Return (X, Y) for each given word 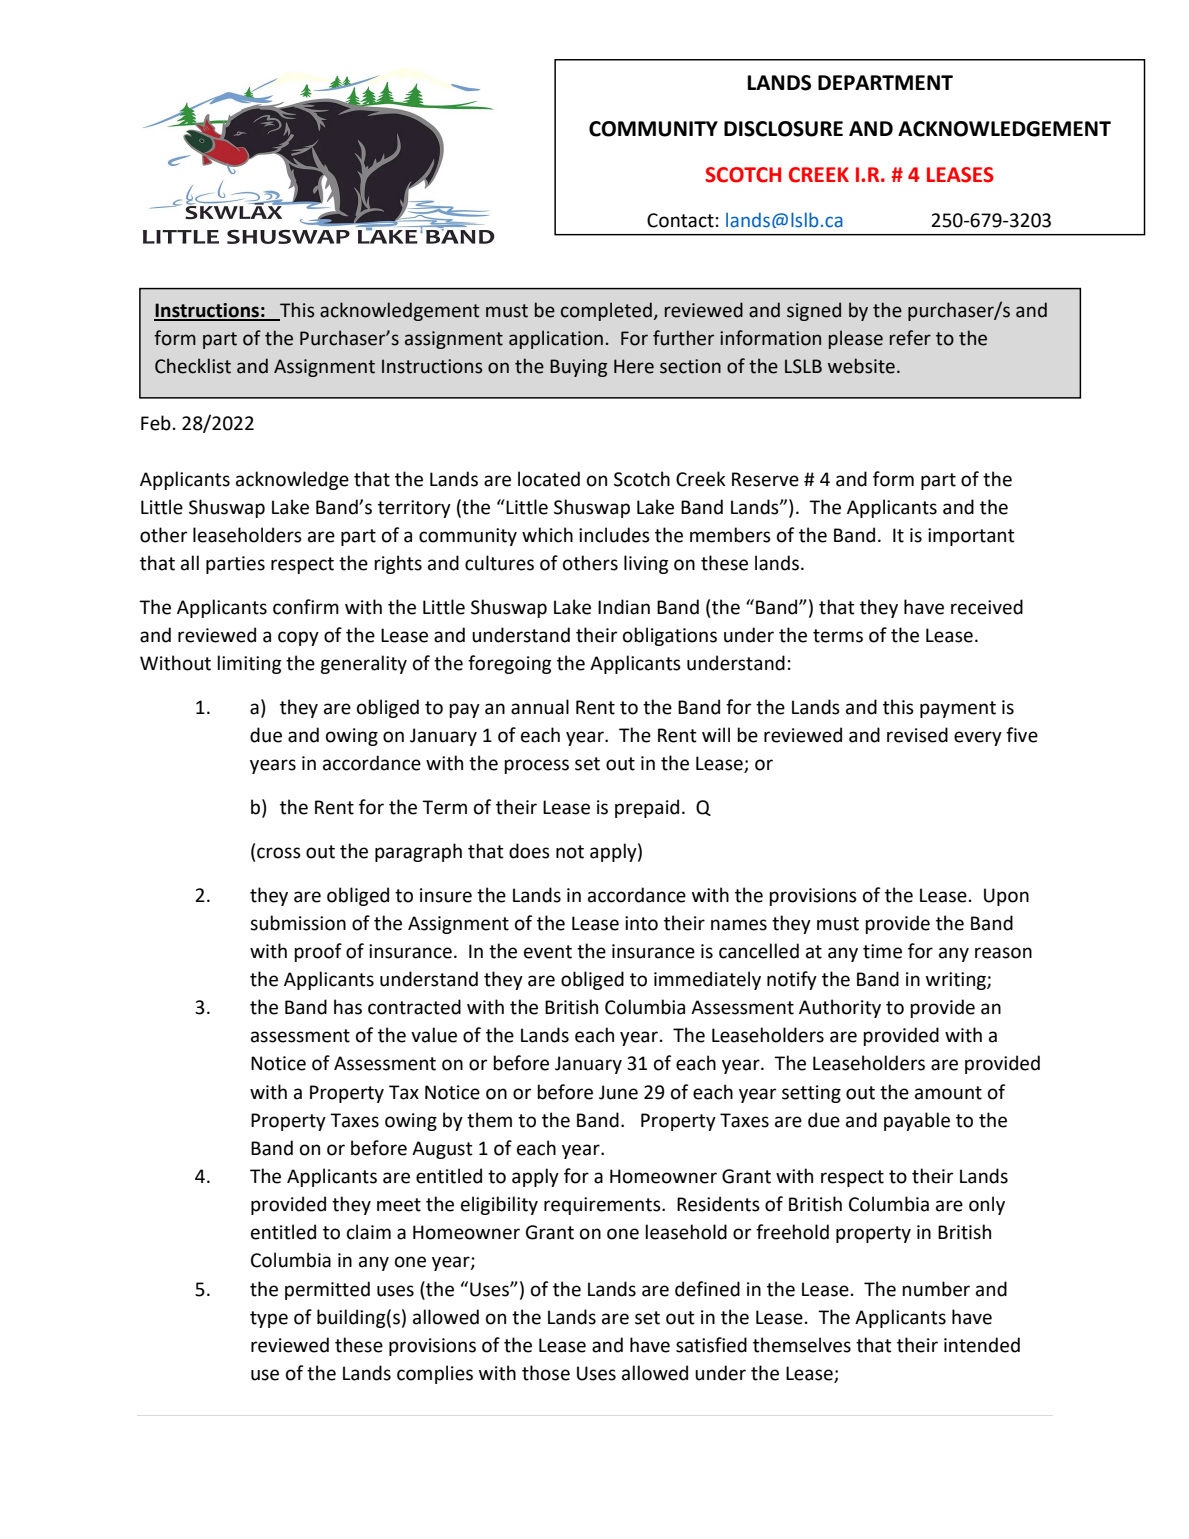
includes (614, 535)
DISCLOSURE (783, 129)
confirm (306, 607)
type (269, 1319)
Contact (680, 220)
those (546, 1373)
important (971, 537)
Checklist (193, 366)
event (548, 952)
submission (298, 923)
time (882, 951)
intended (982, 1345)
